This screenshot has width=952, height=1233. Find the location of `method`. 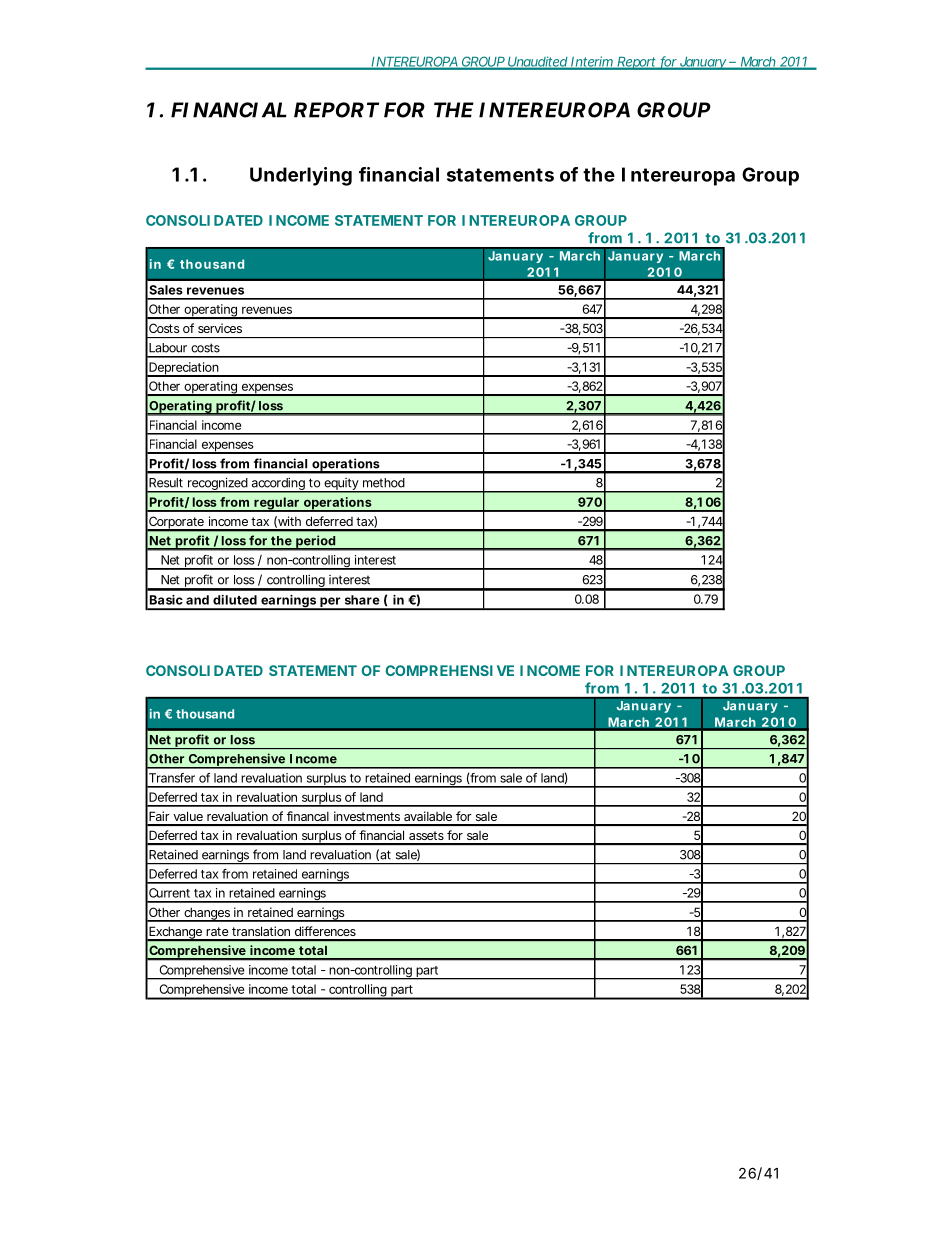

method is located at coordinates (384, 483).
